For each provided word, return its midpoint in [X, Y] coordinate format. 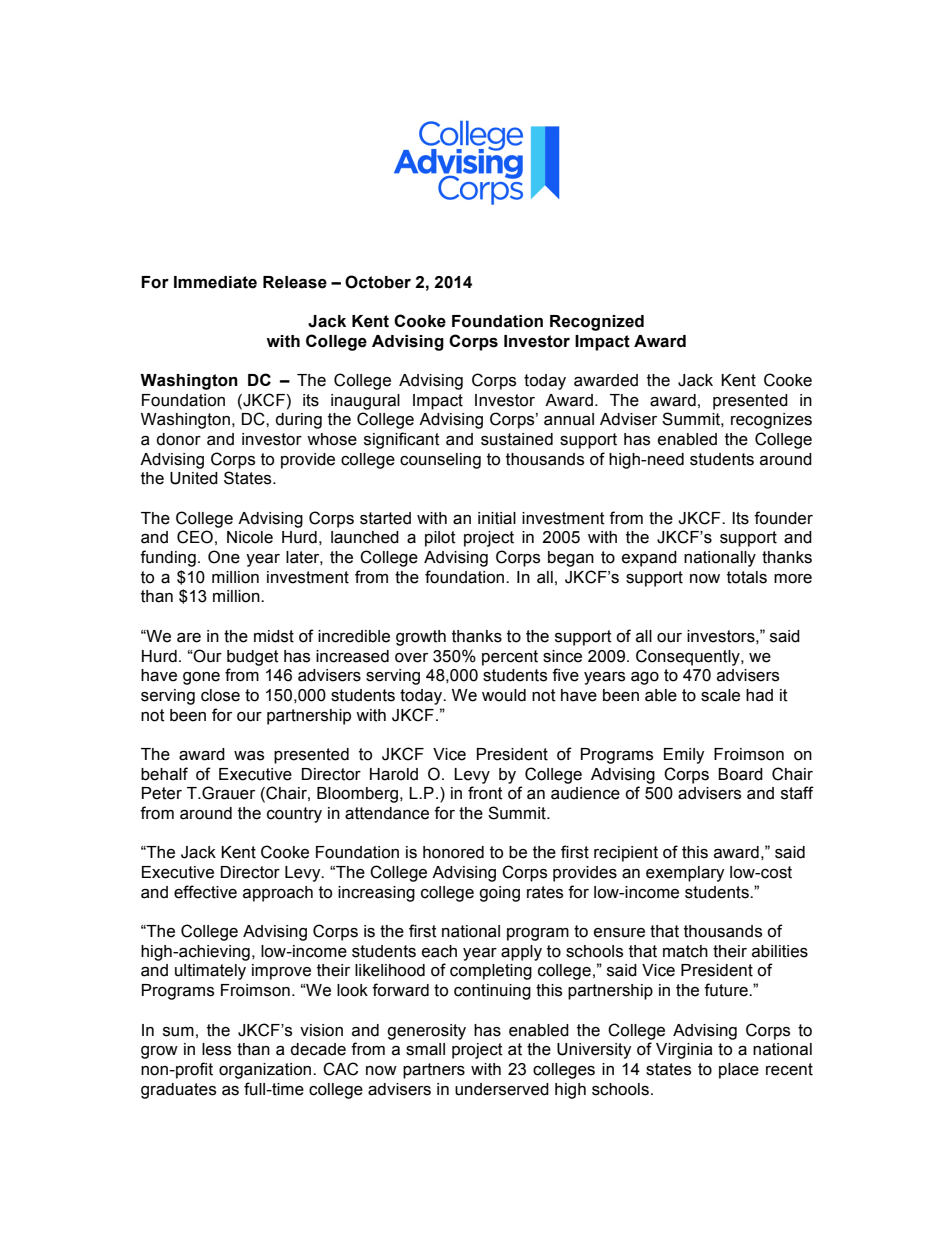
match [685, 951]
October [378, 282]
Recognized [597, 323]
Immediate [215, 282]
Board [740, 774]
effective [205, 892]
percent [510, 658]
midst [274, 636]
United [194, 478]
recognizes [771, 421]
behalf [164, 774]
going [499, 894]
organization [266, 1071]
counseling [440, 461]
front [485, 793]
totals [747, 577]
